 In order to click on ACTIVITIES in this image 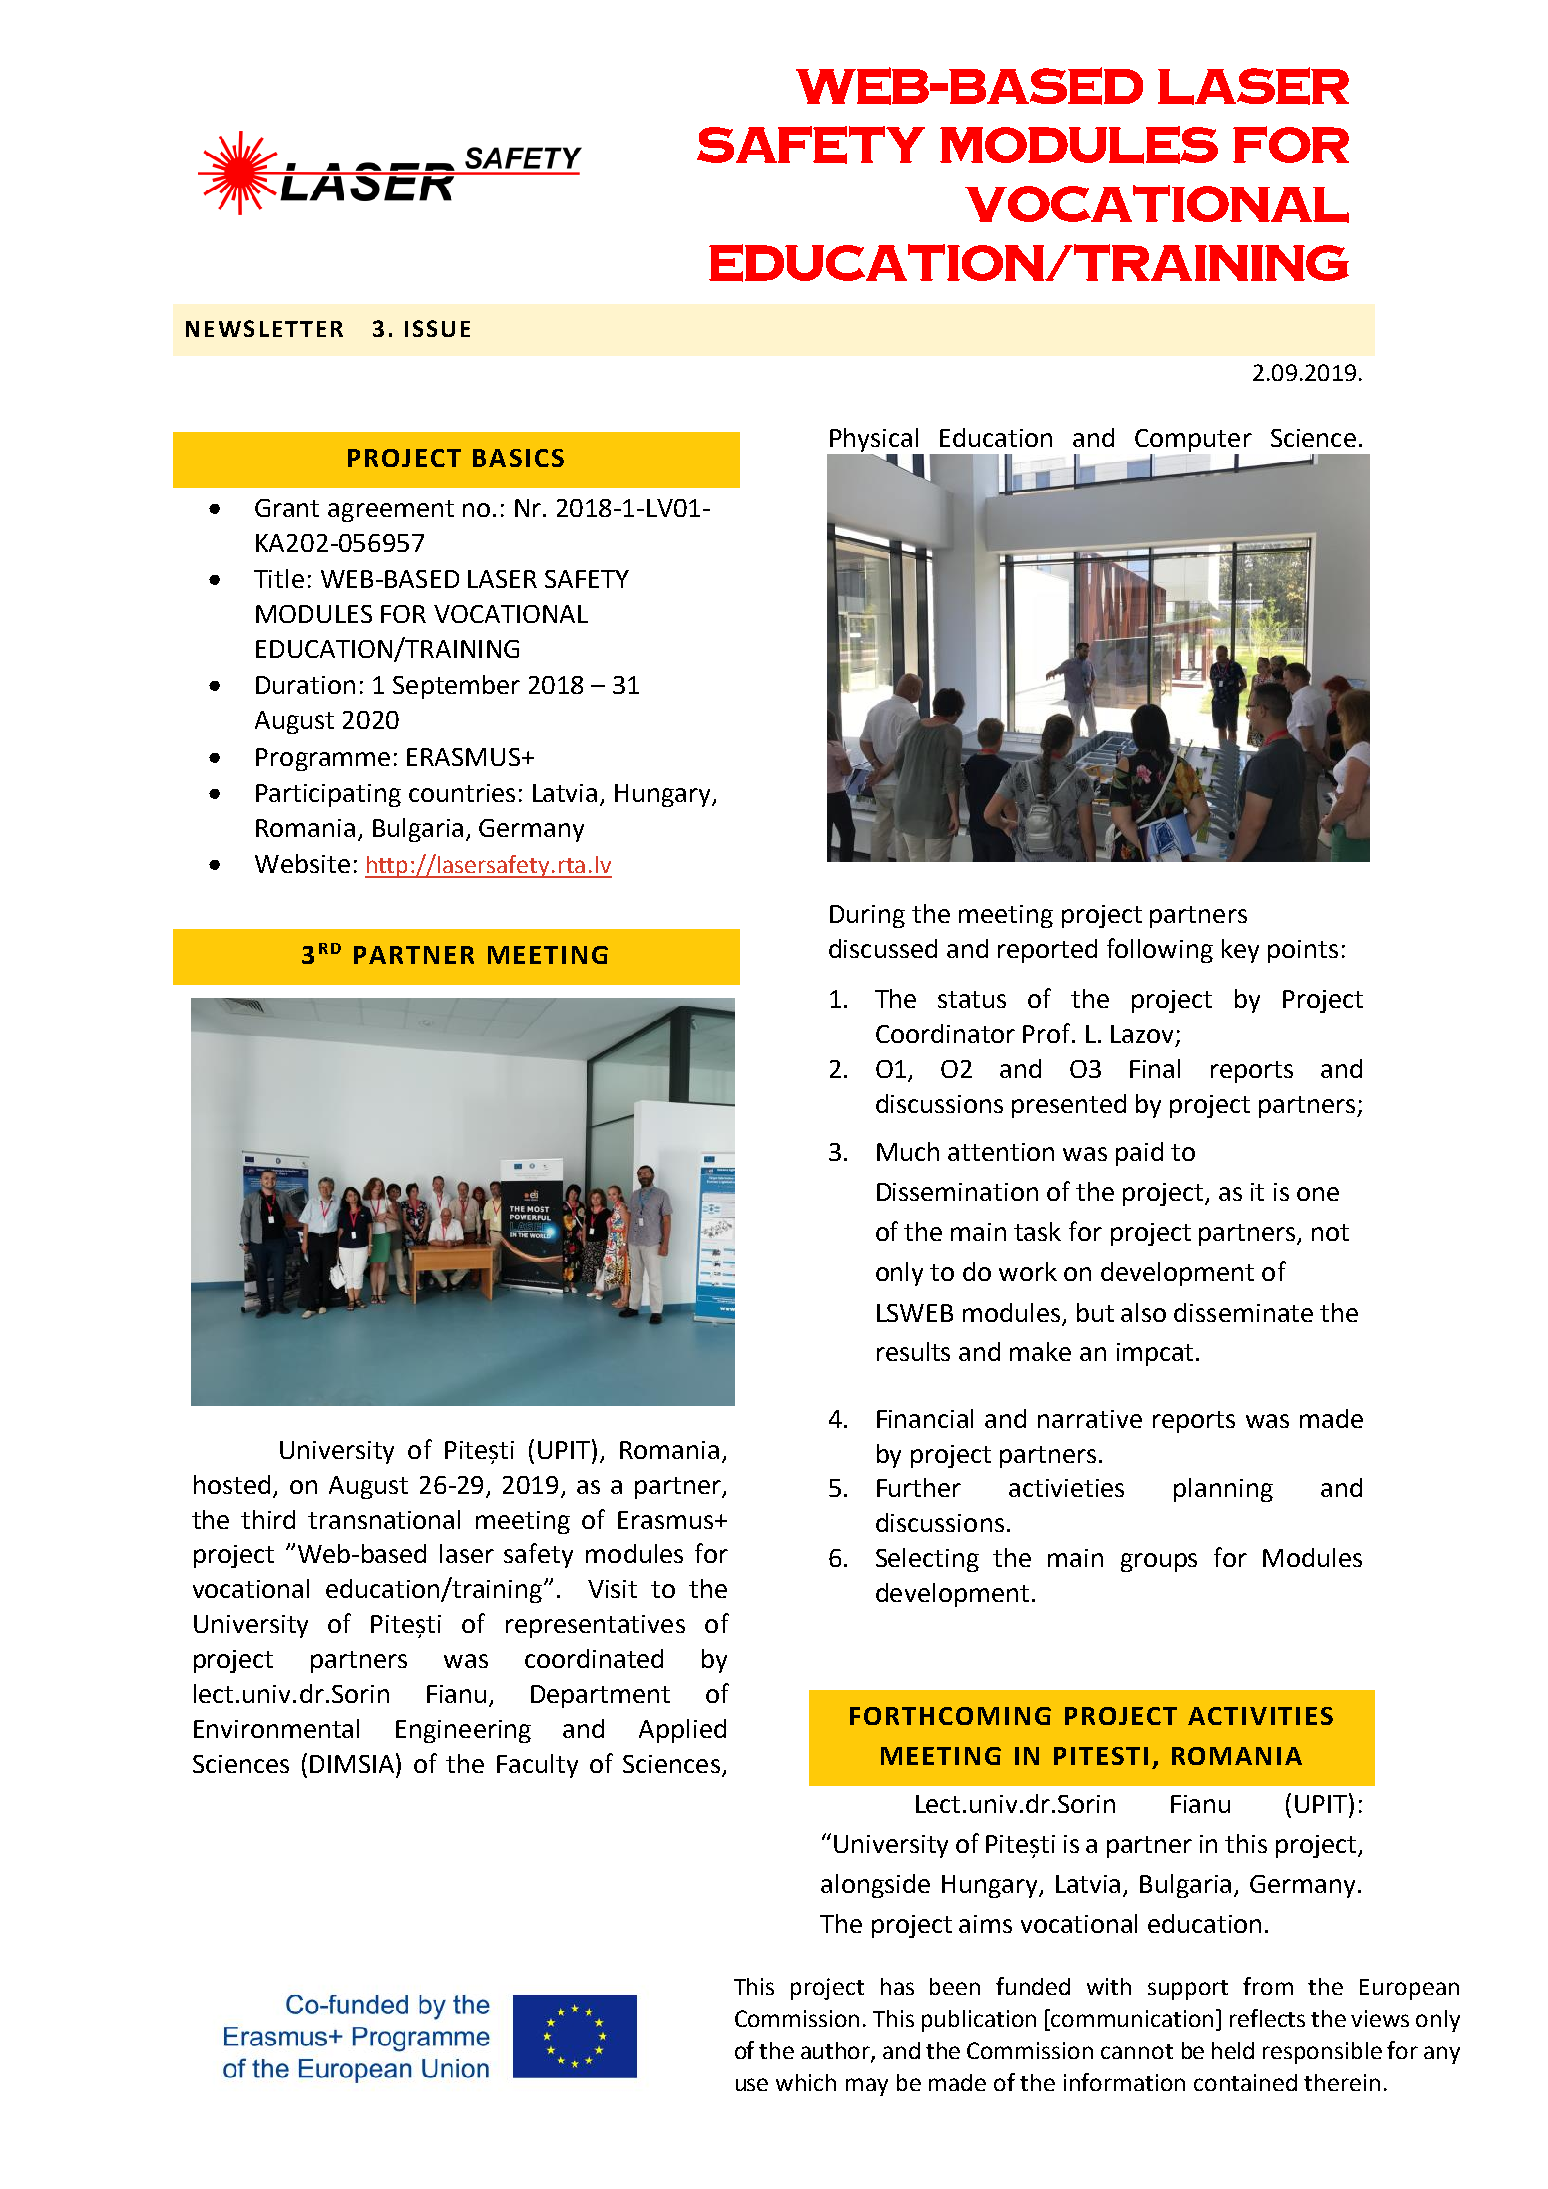, I will do `click(1260, 1716)`.
